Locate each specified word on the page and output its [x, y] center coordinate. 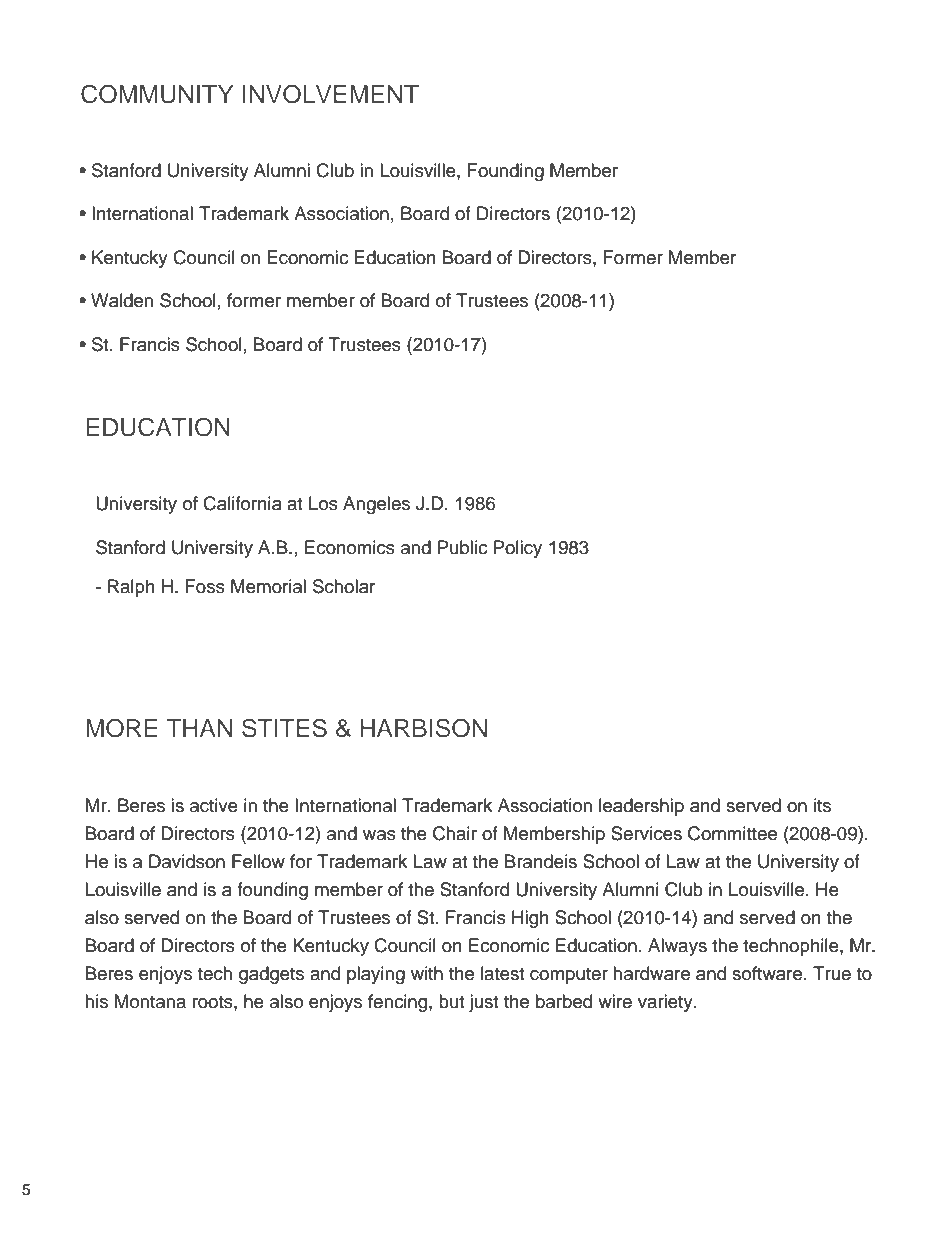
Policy [518, 549]
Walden [122, 300]
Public [462, 547]
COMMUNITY [157, 94]
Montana [150, 1001]
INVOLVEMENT [331, 94]
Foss [205, 586]
